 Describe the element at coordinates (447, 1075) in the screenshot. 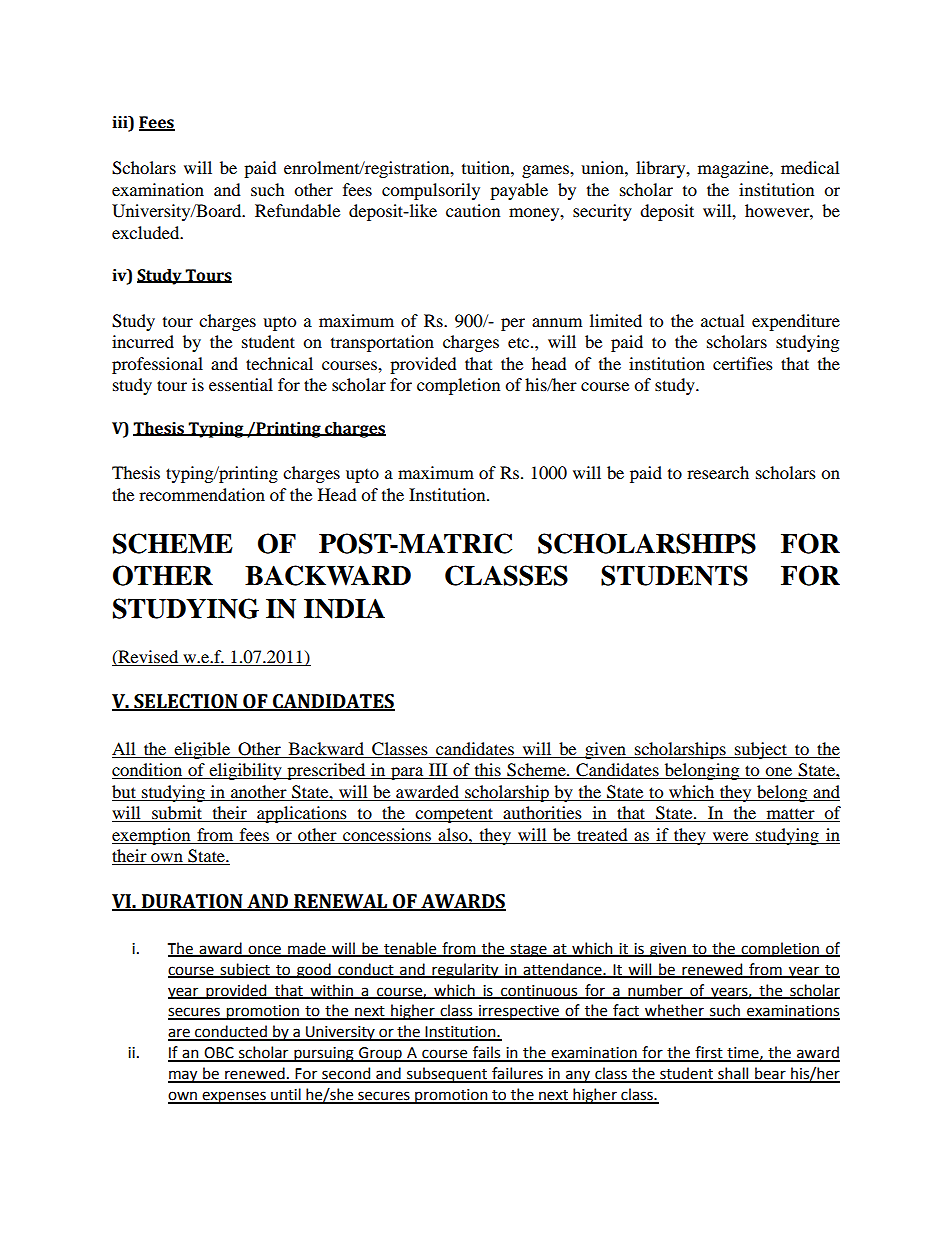

I see `subsequent` at that location.
